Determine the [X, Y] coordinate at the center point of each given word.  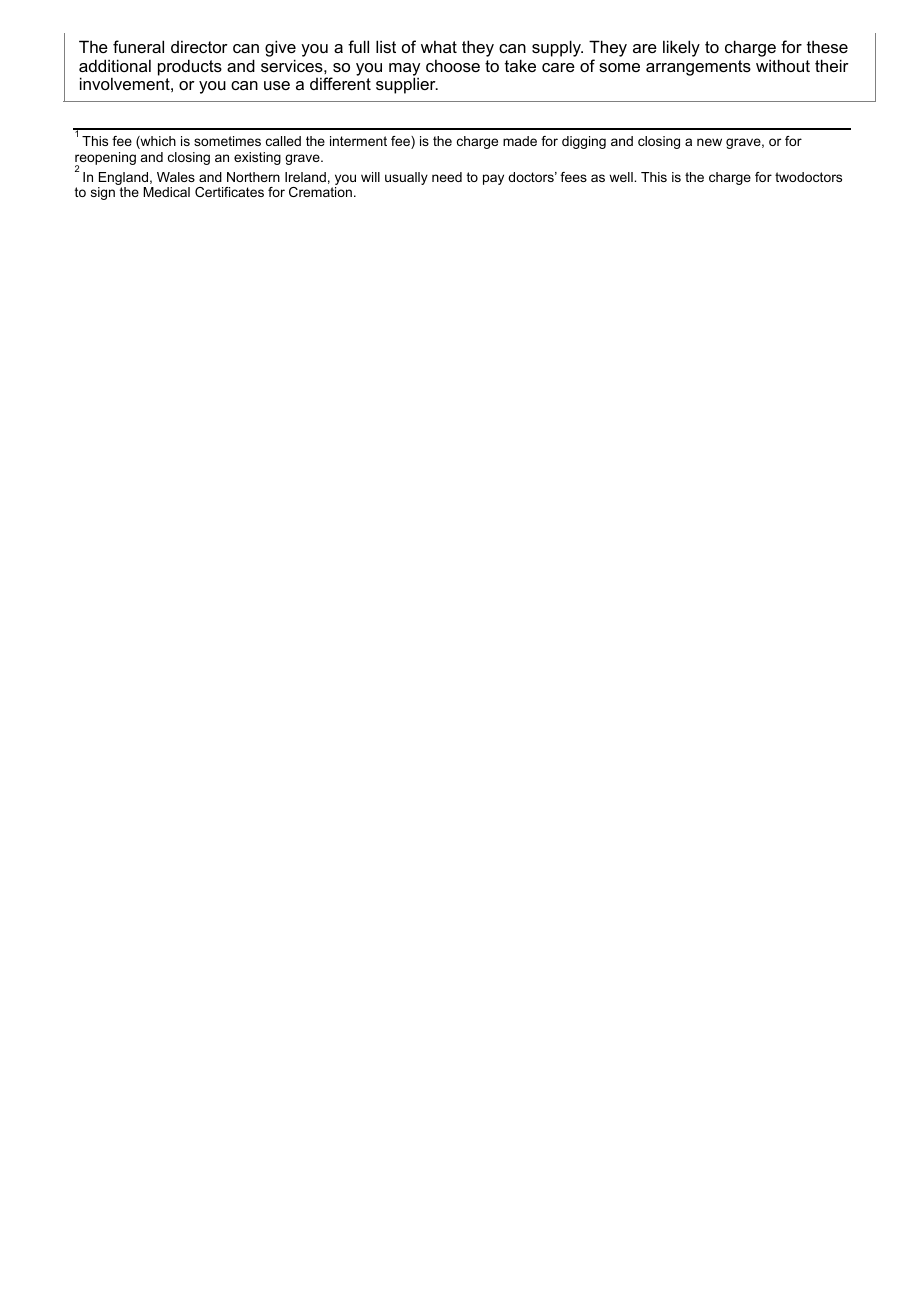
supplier [407, 85]
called [283, 141]
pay [493, 179]
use [277, 85]
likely [681, 48]
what [439, 46]
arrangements [698, 68]
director [199, 46]
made [520, 141]
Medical [166, 192]
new [709, 142]
